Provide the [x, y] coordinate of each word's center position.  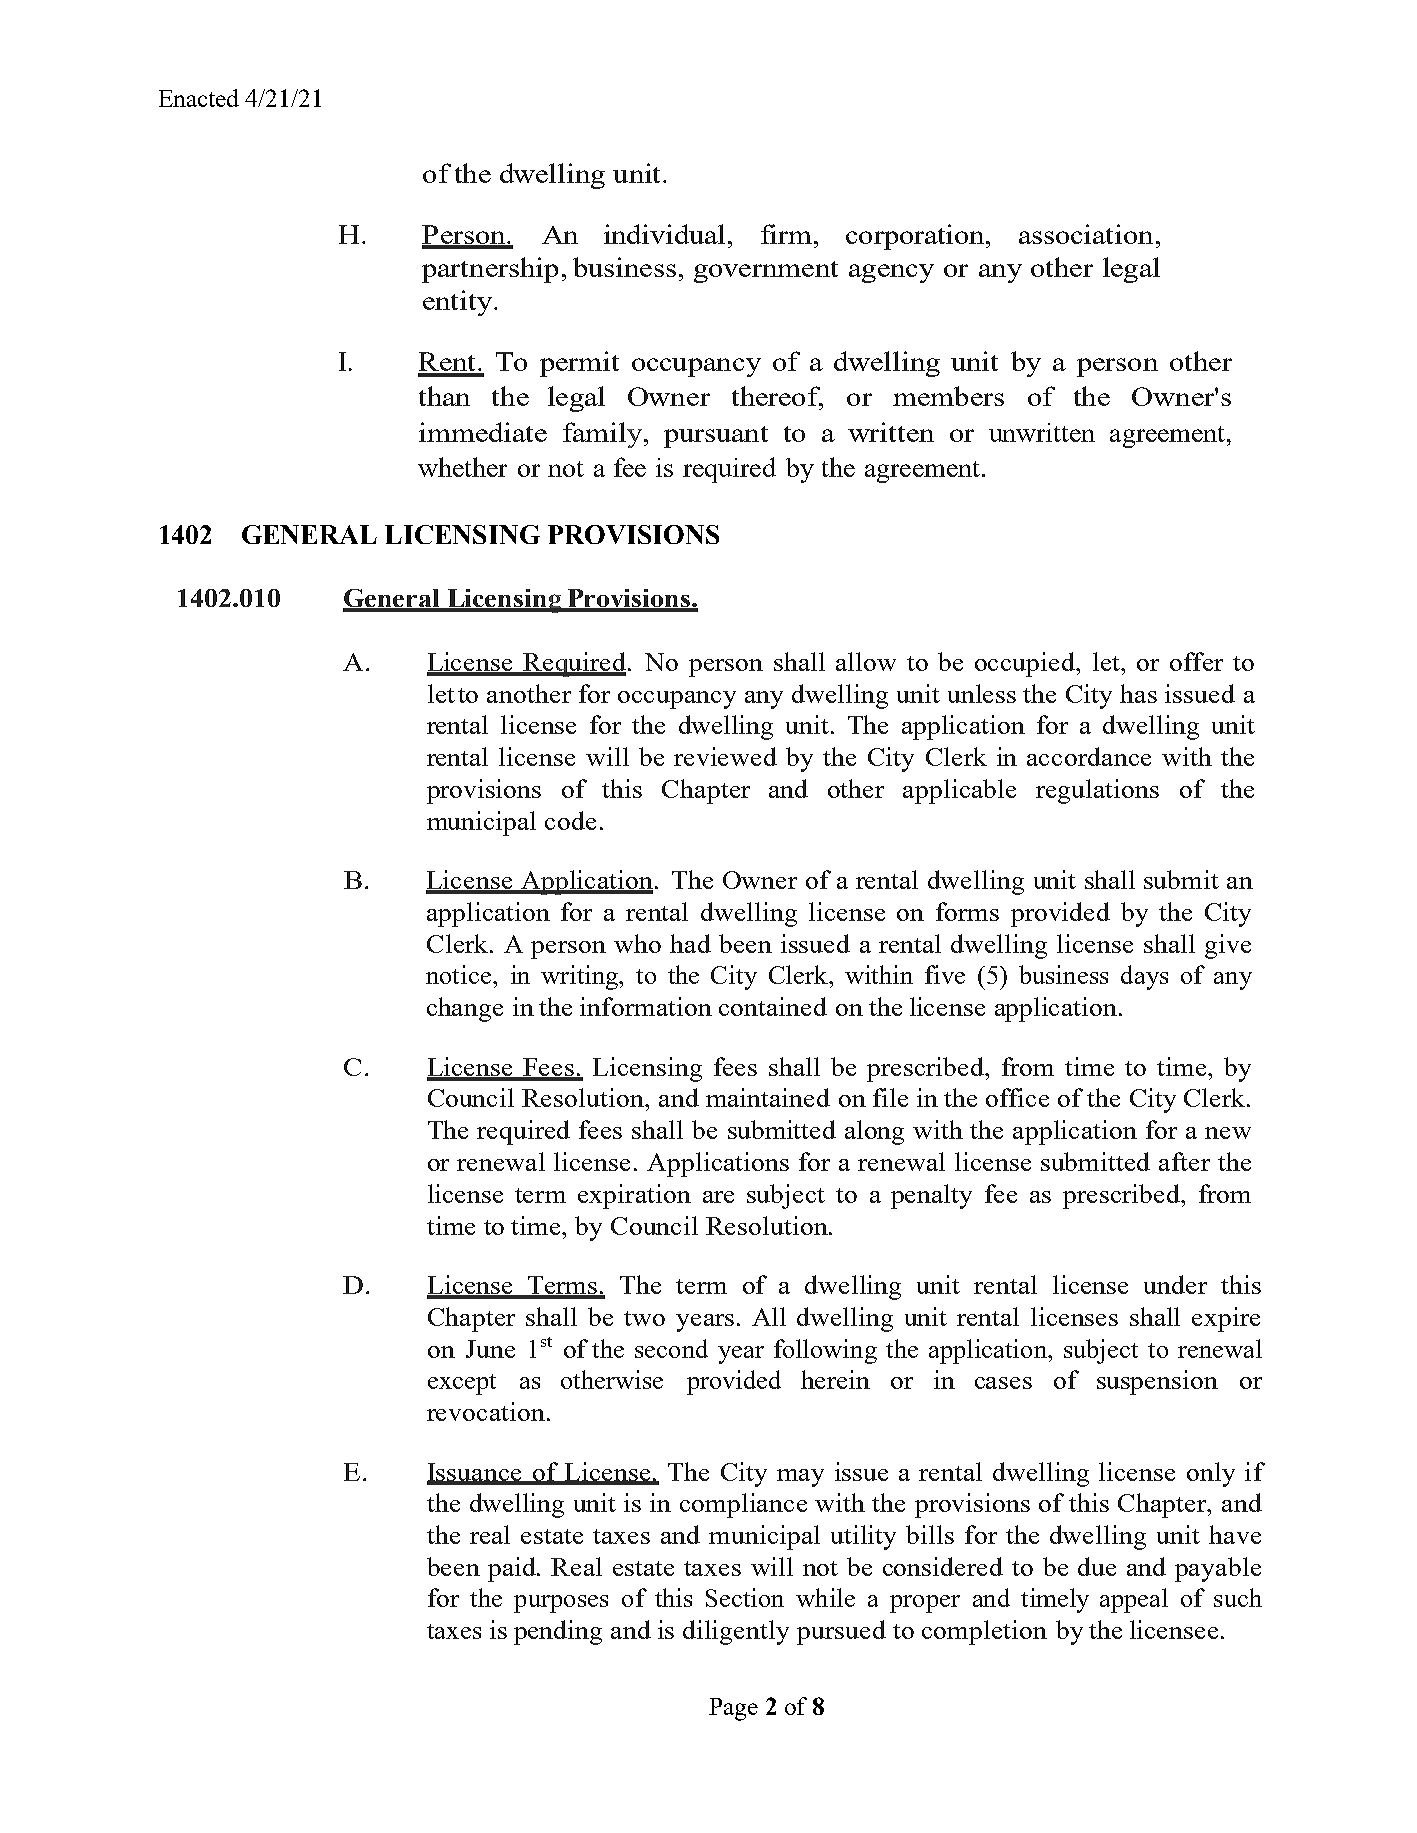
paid [513, 1569]
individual [664, 234]
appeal [1134, 1600]
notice [458, 974]
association [1086, 234]
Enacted [199, 98]
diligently [736, 1632]
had [690, 943]
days [1144, 977]
